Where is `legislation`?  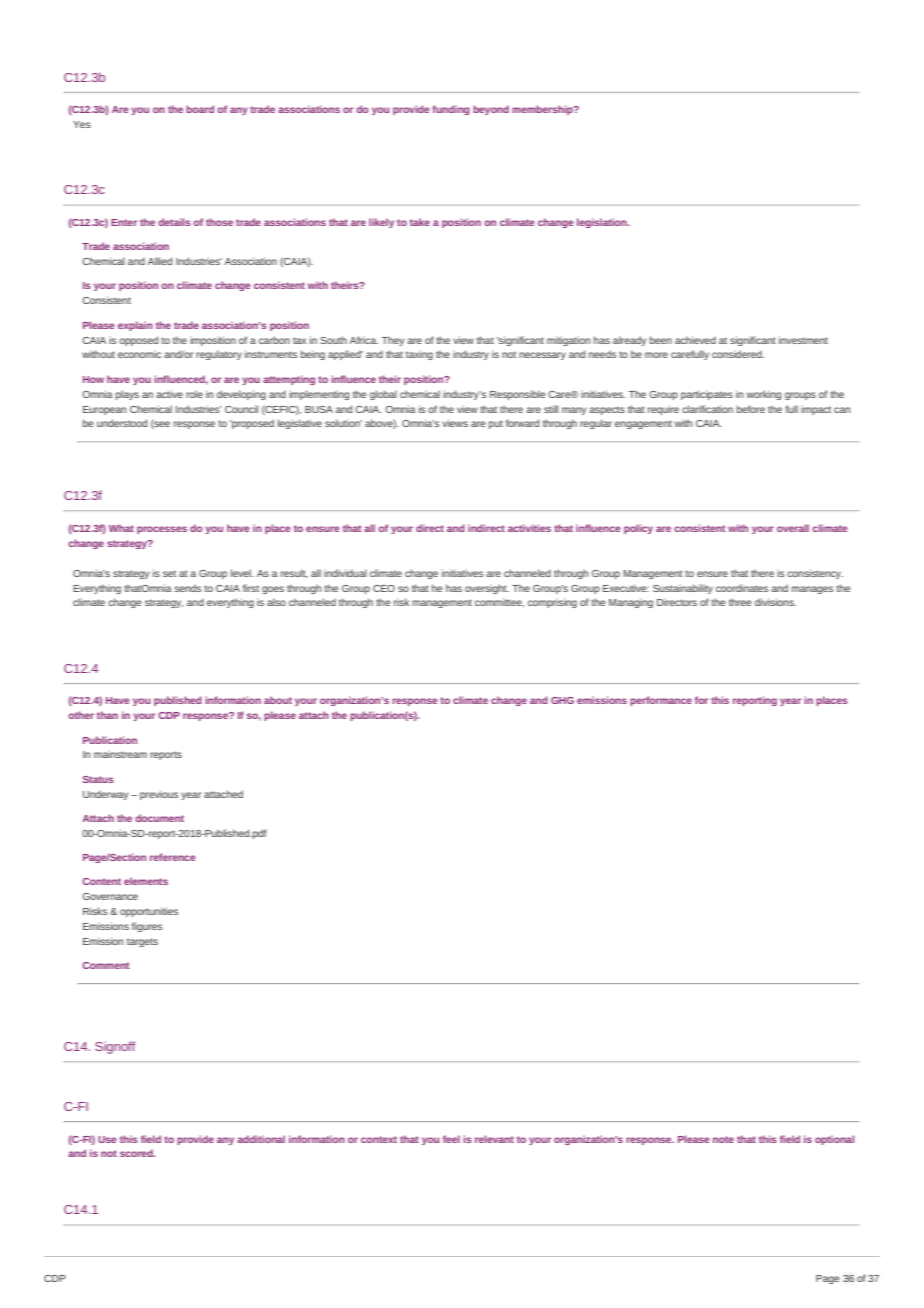
legislation is located at coordinates (603, 223).
